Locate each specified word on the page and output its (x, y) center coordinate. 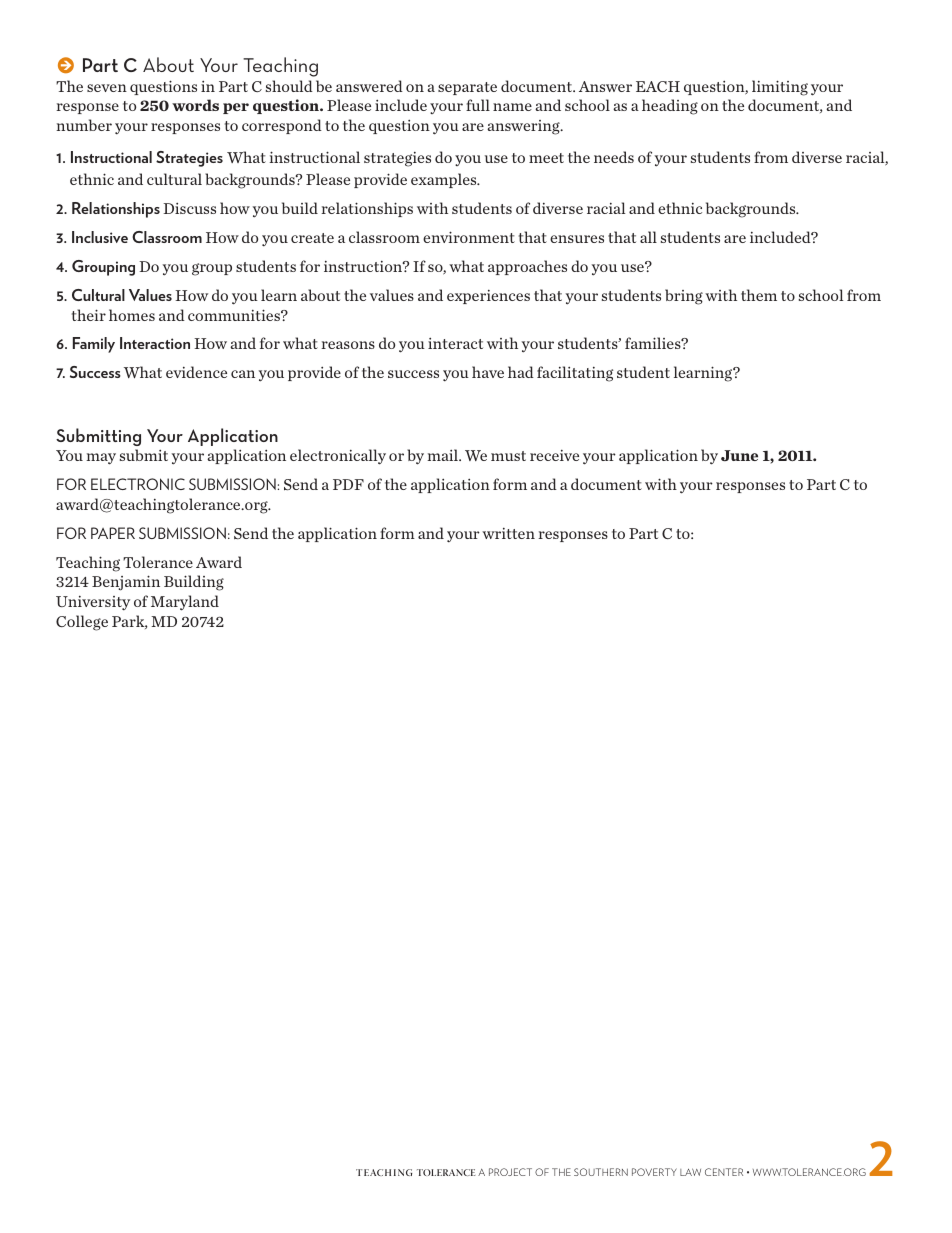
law (690, 1172)
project (510, 1172)
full (478, 105)
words (195, 105)
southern (601, 1172)
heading (670, 107)
